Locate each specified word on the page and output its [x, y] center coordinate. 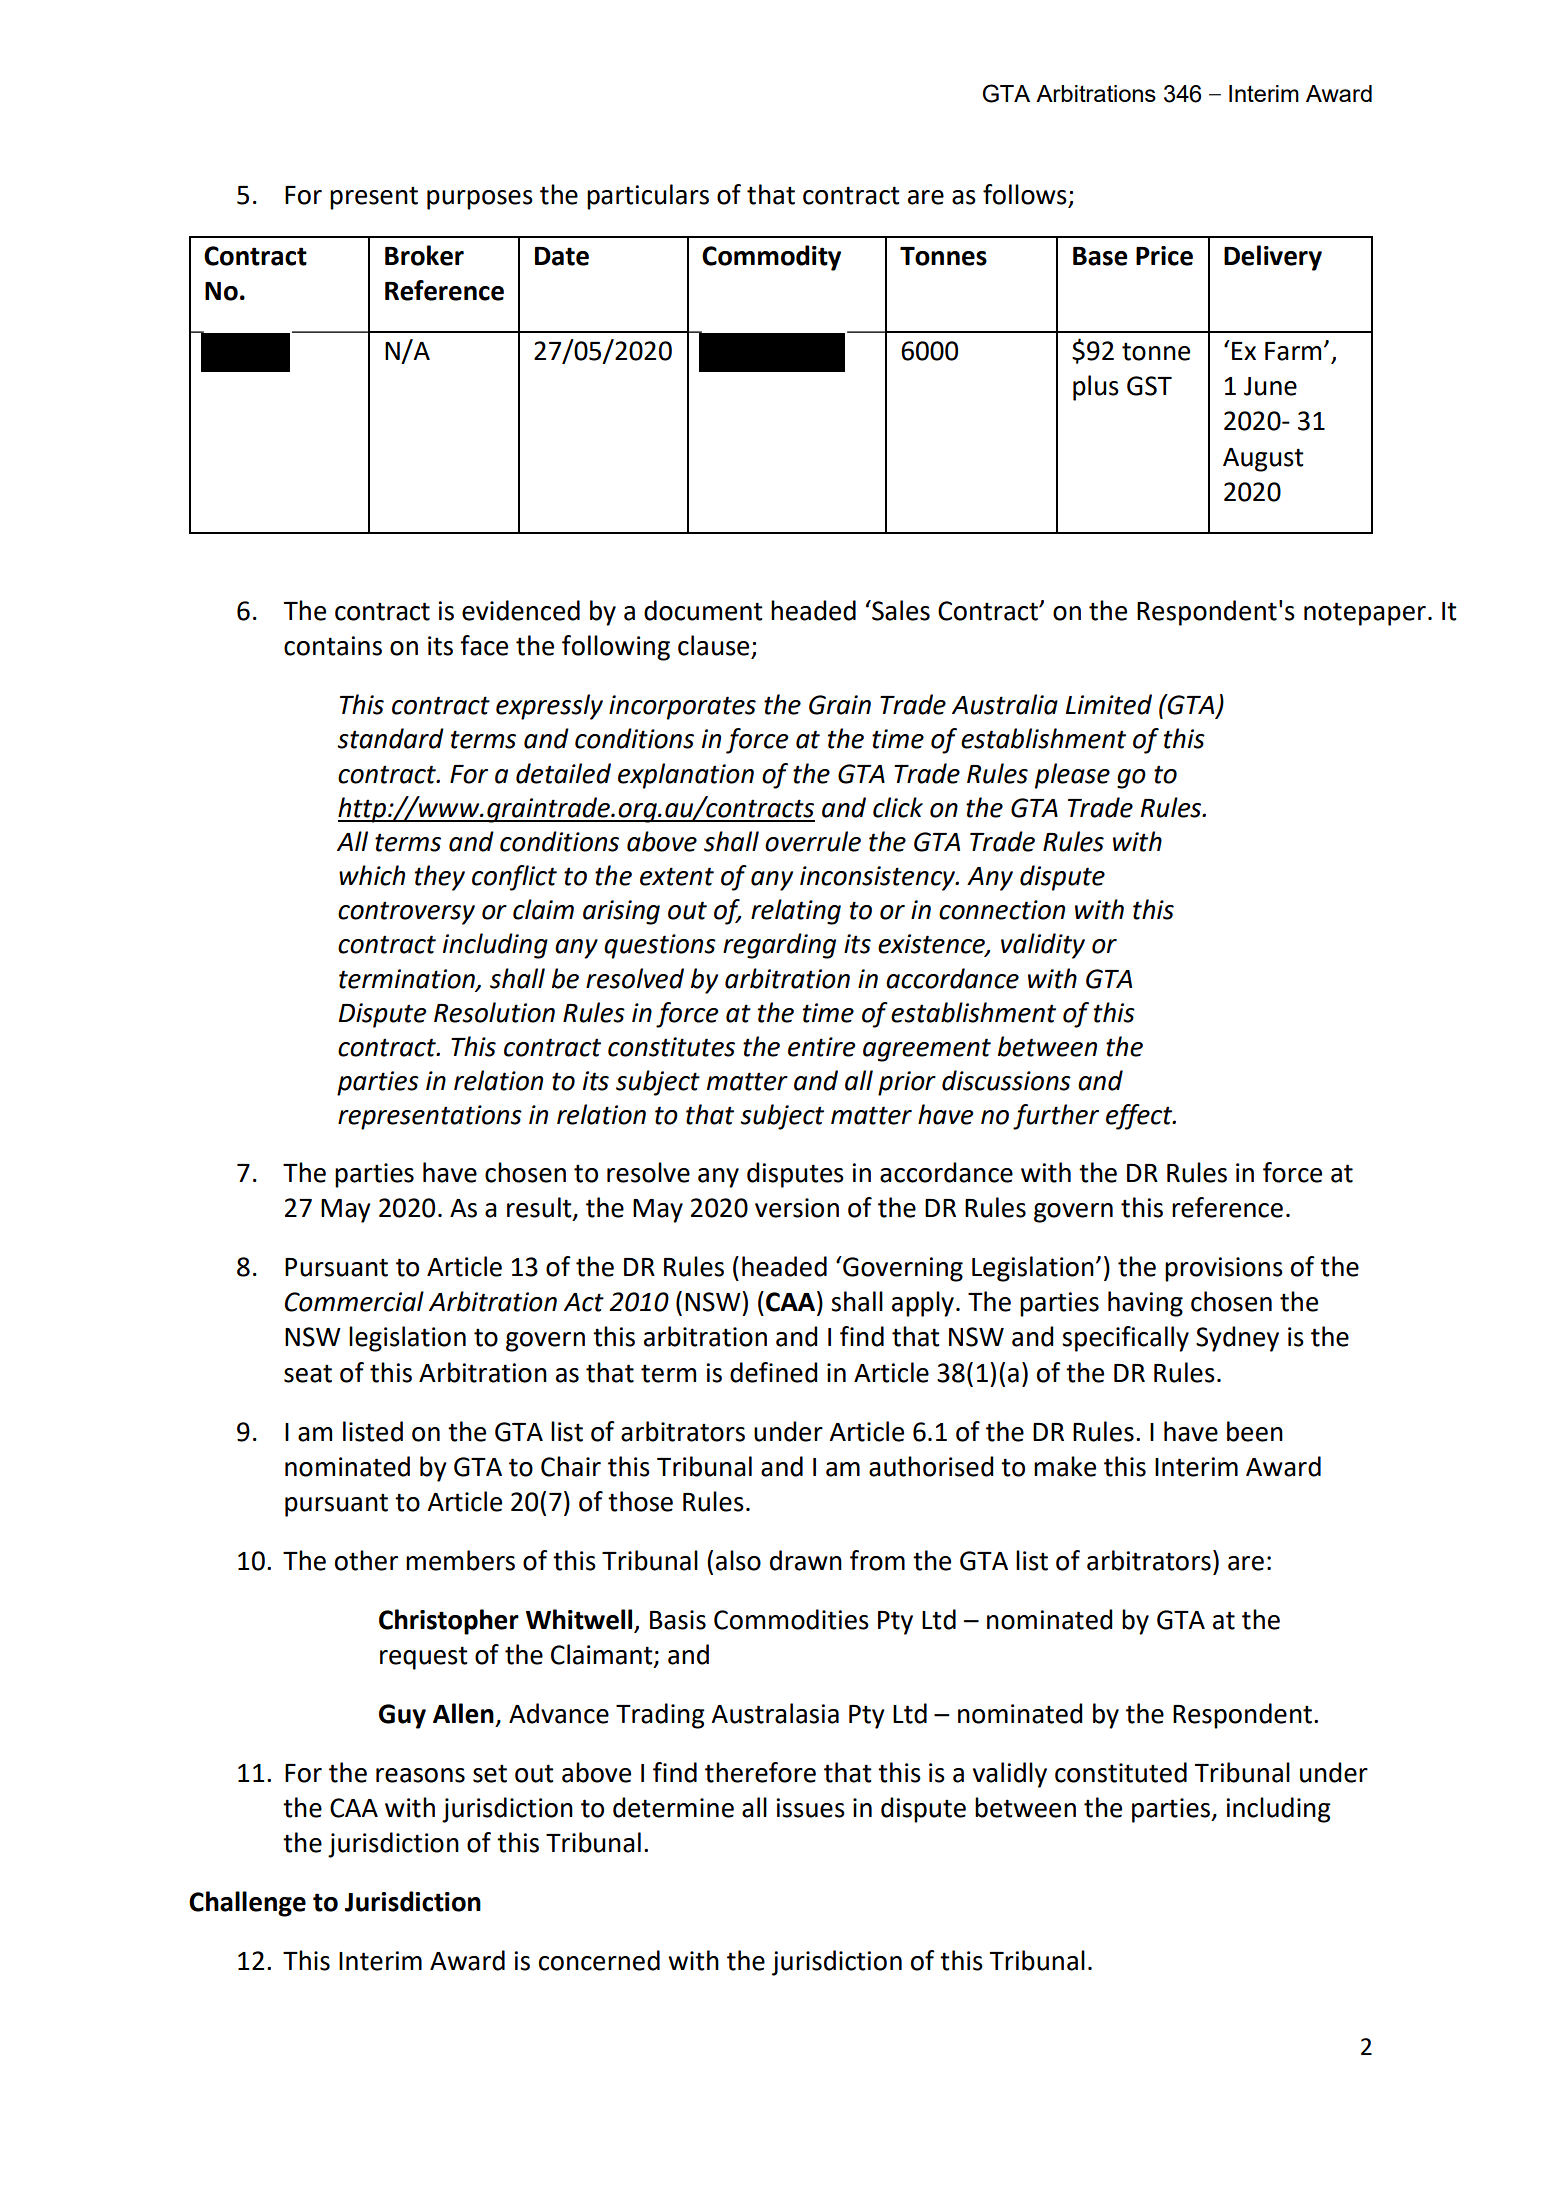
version [797, 1208]
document [703, 610]
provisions [1224, 1269]
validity [1043, 946]
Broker [424, 255]
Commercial [354, 1301]
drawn [806, 1560]
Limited [1109, 704]
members [460, 1560]
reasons [420, 1775]
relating [796, 912]
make [1065, 1466]
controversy [406, 913]
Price [1164, 256]
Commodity [771, 258]
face [484, 645]
